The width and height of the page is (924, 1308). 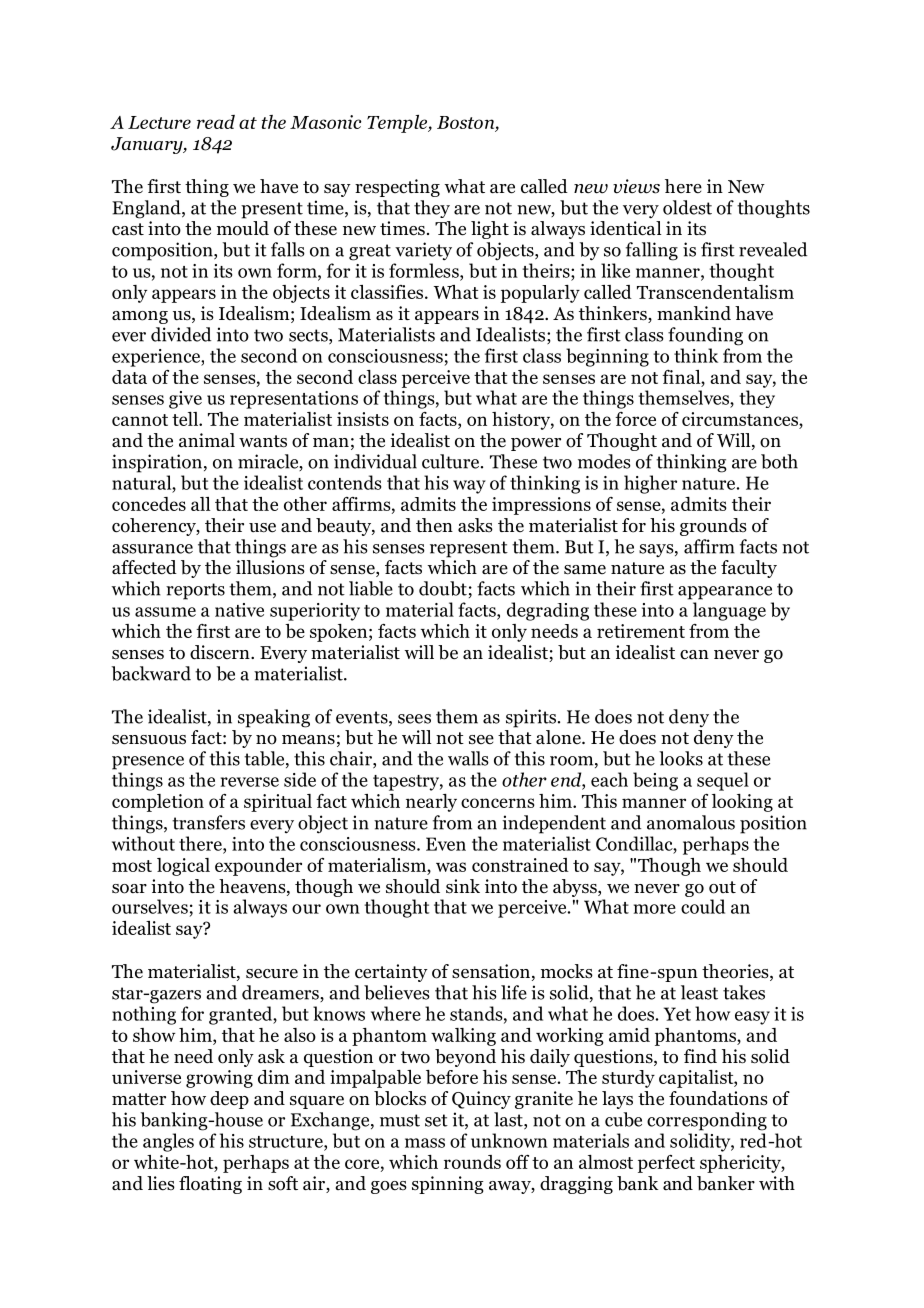 What do you see at coordinates (185, 400) in the page?
I see `give` at bounding box center [185, 400].
